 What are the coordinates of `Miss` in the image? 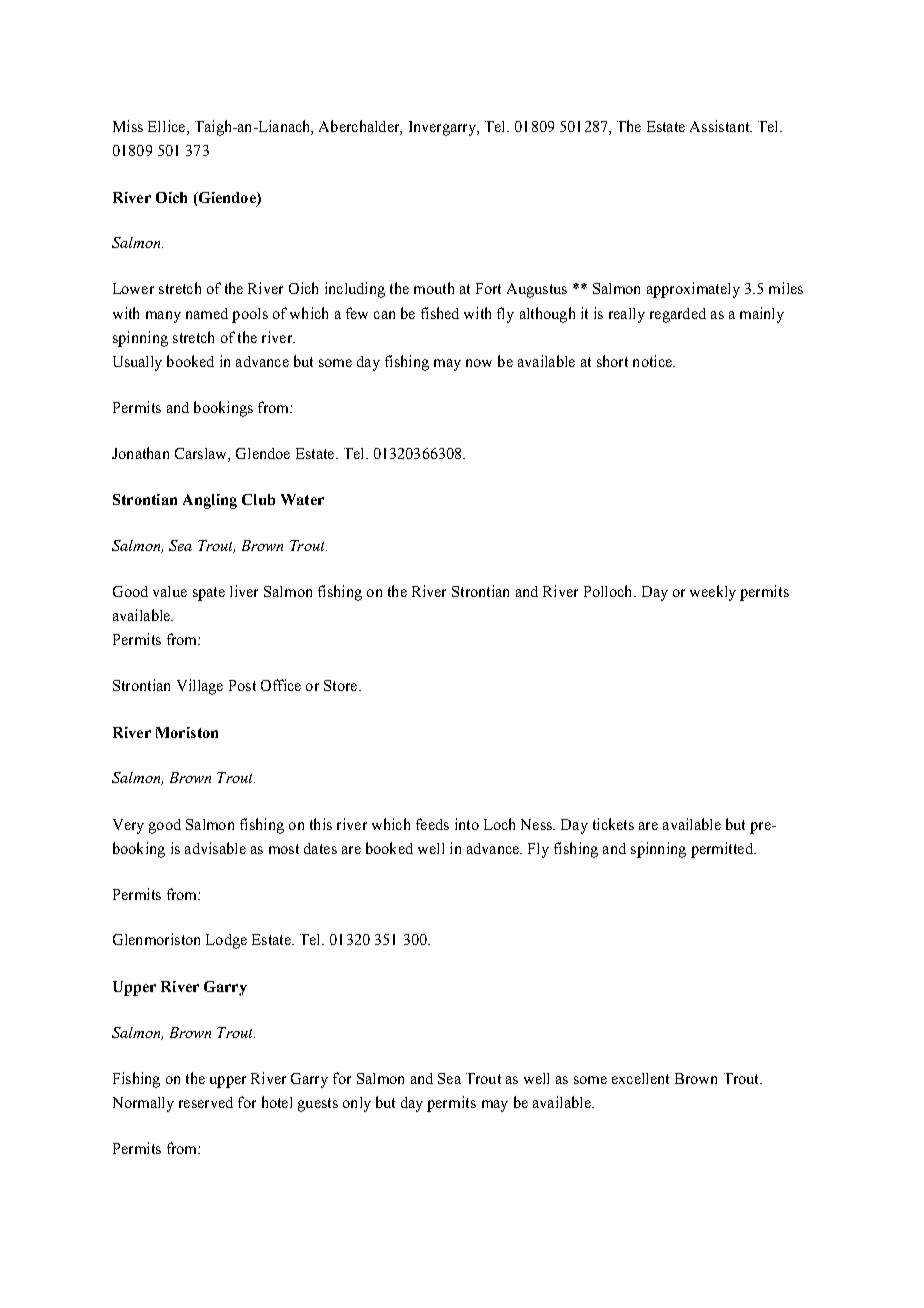 It's located at (128, 126).
